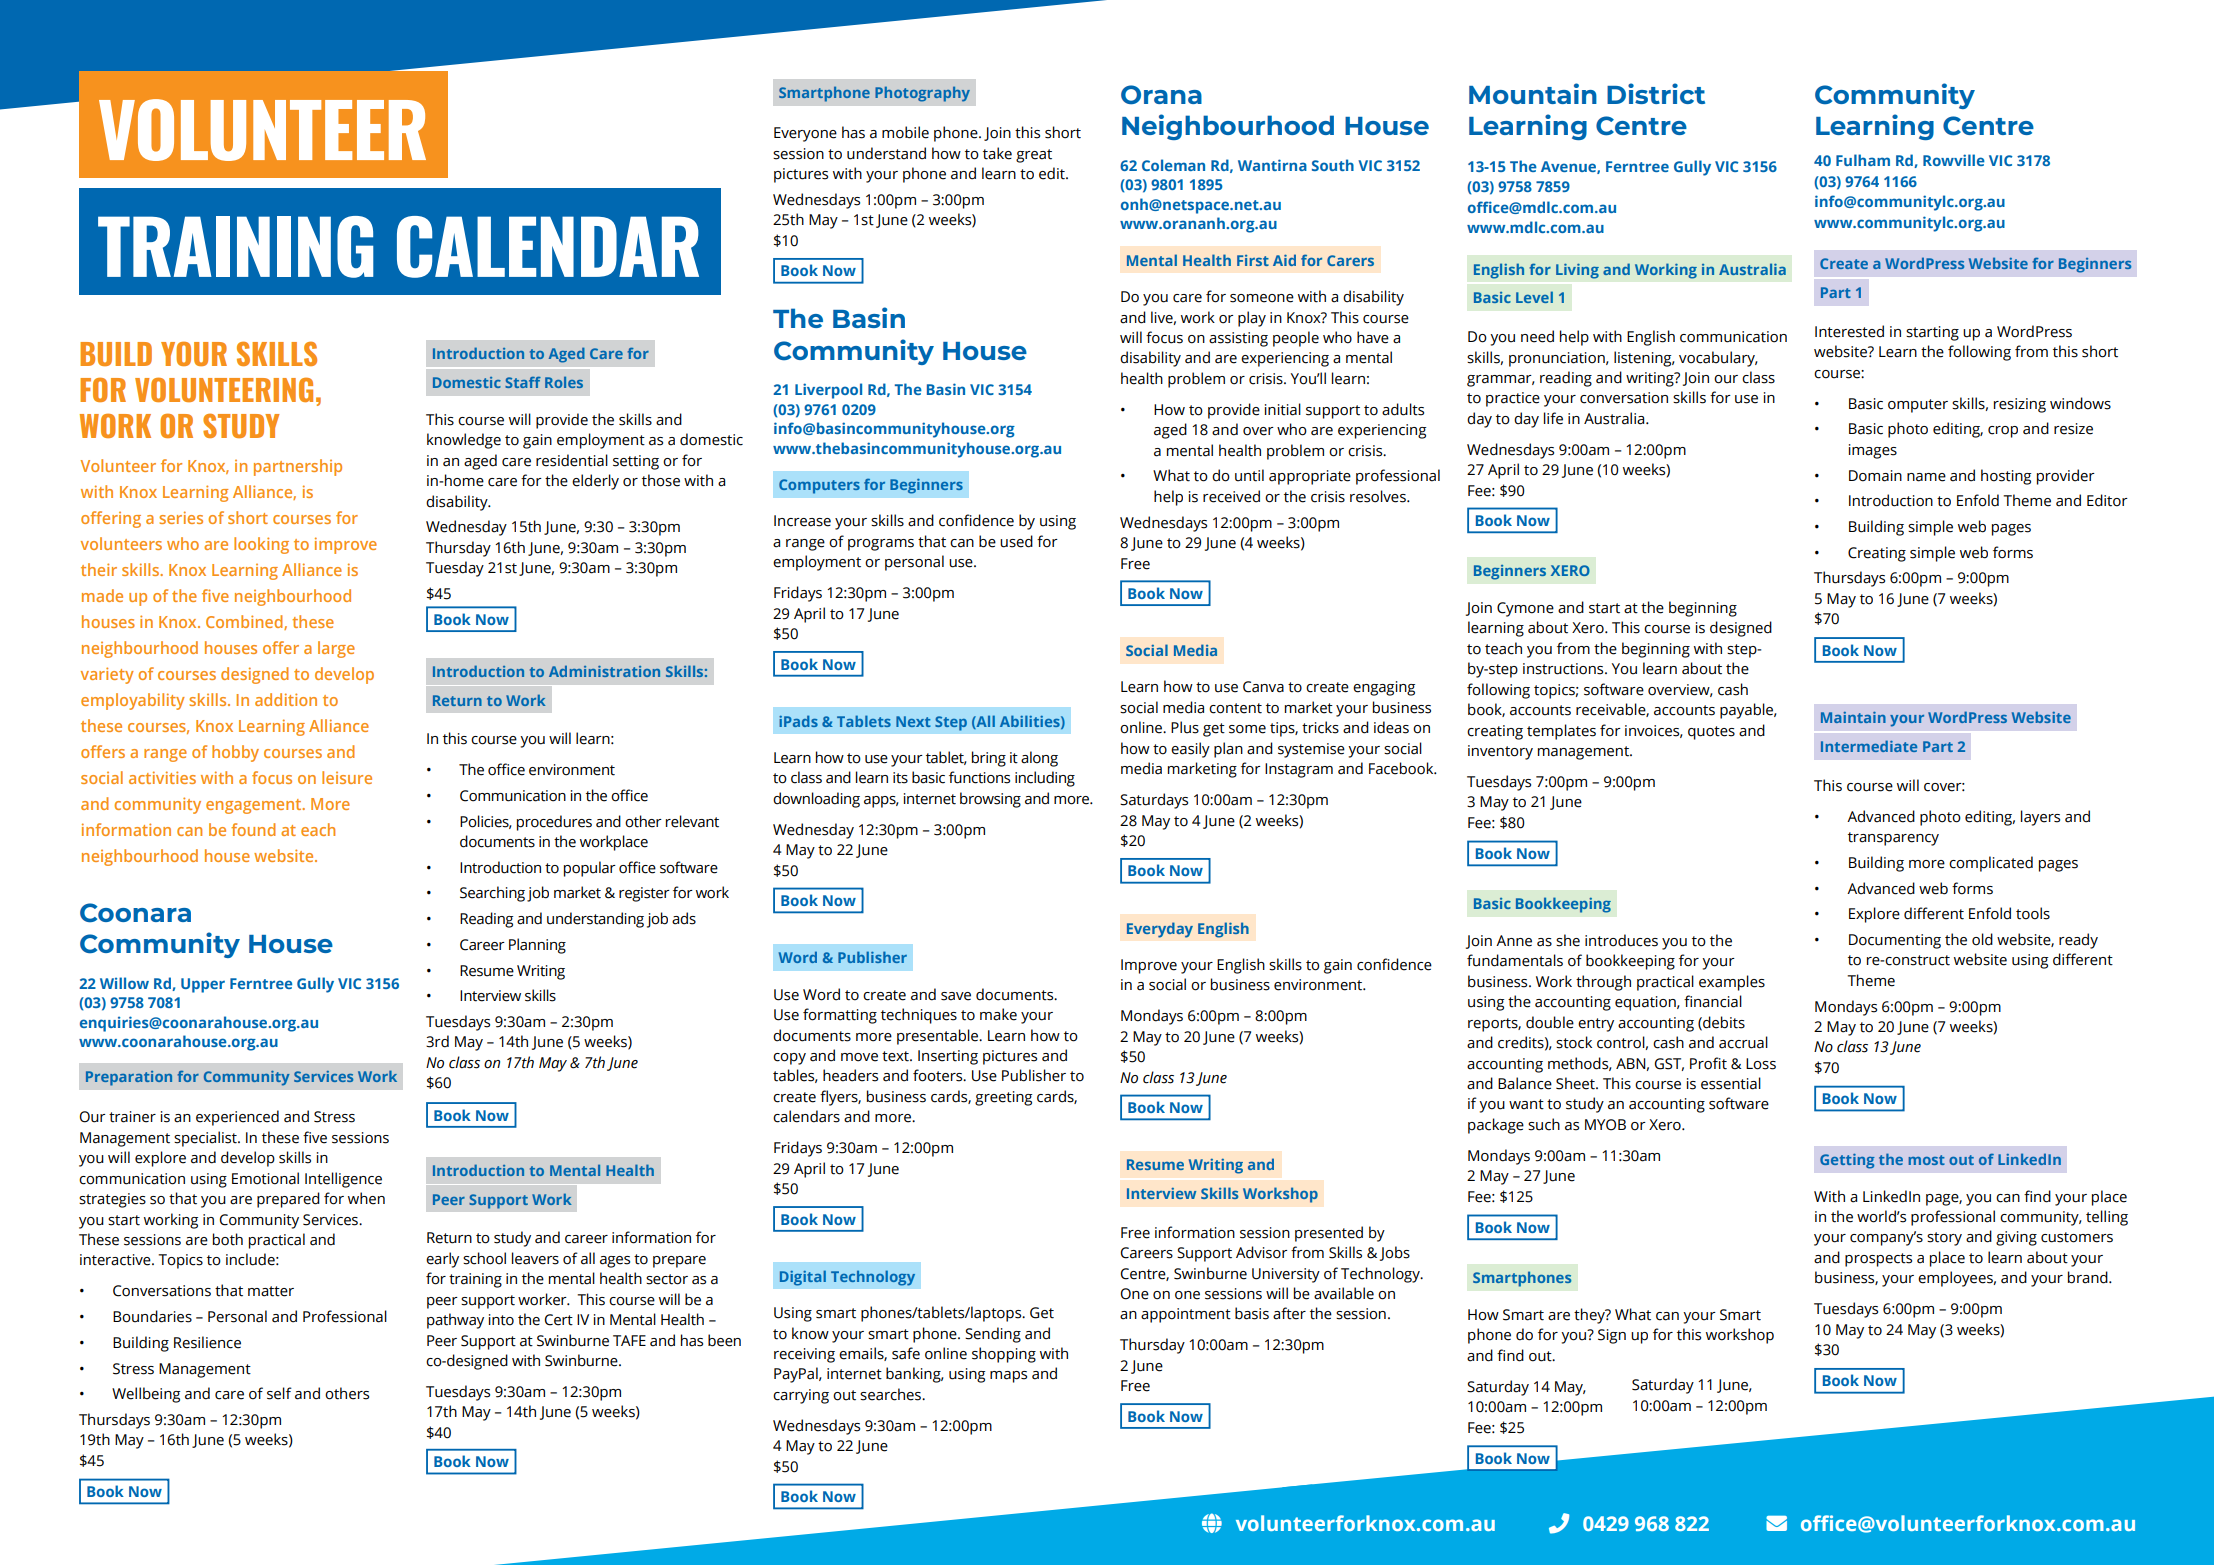 The image size is (2214, 1565). What do you see at coordinates (1893, 839) in the image?
I see `transparency` at bounding box center [1893, 839].
